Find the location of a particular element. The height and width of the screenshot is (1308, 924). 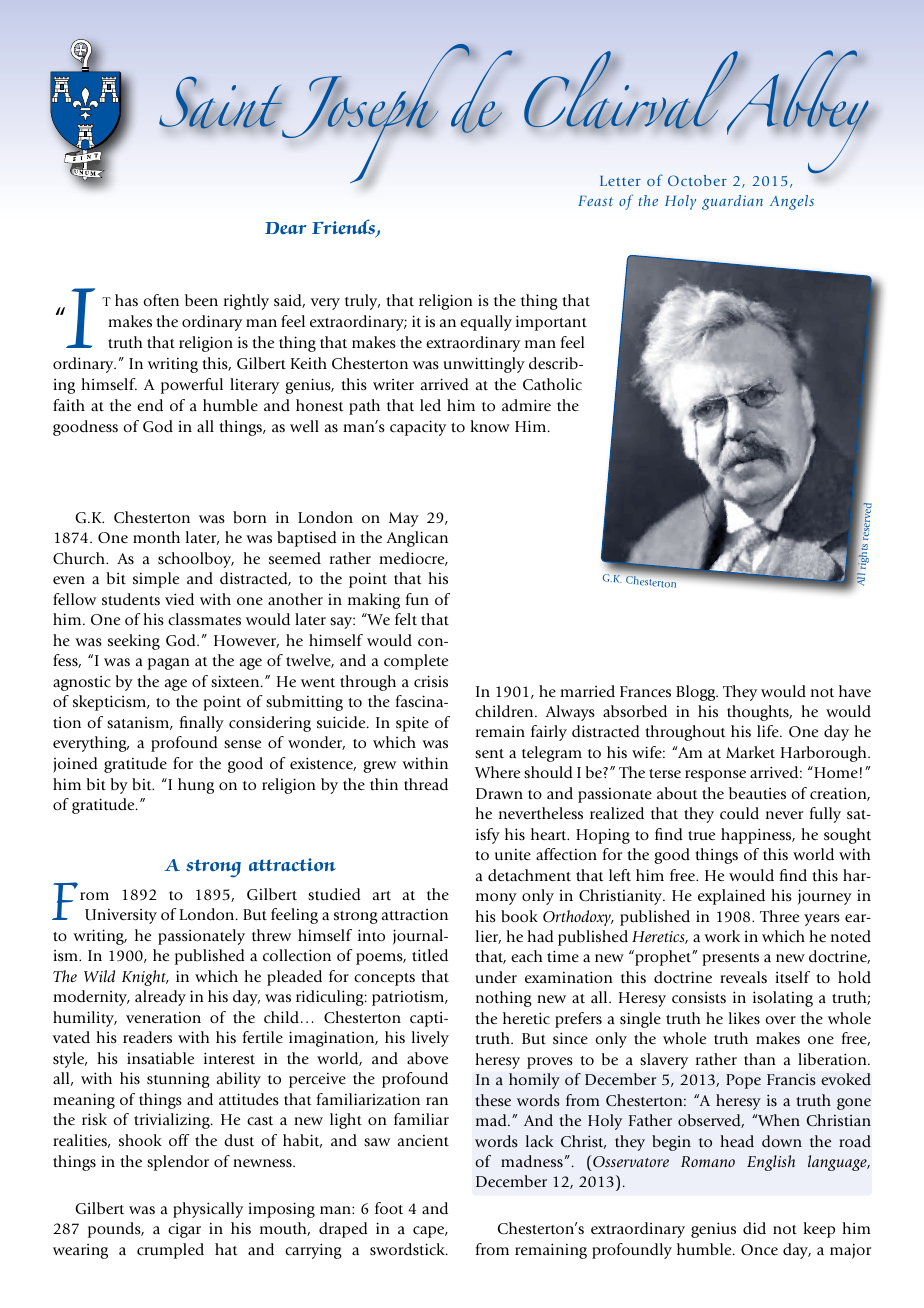

life is located at coordinates (769, 731).
